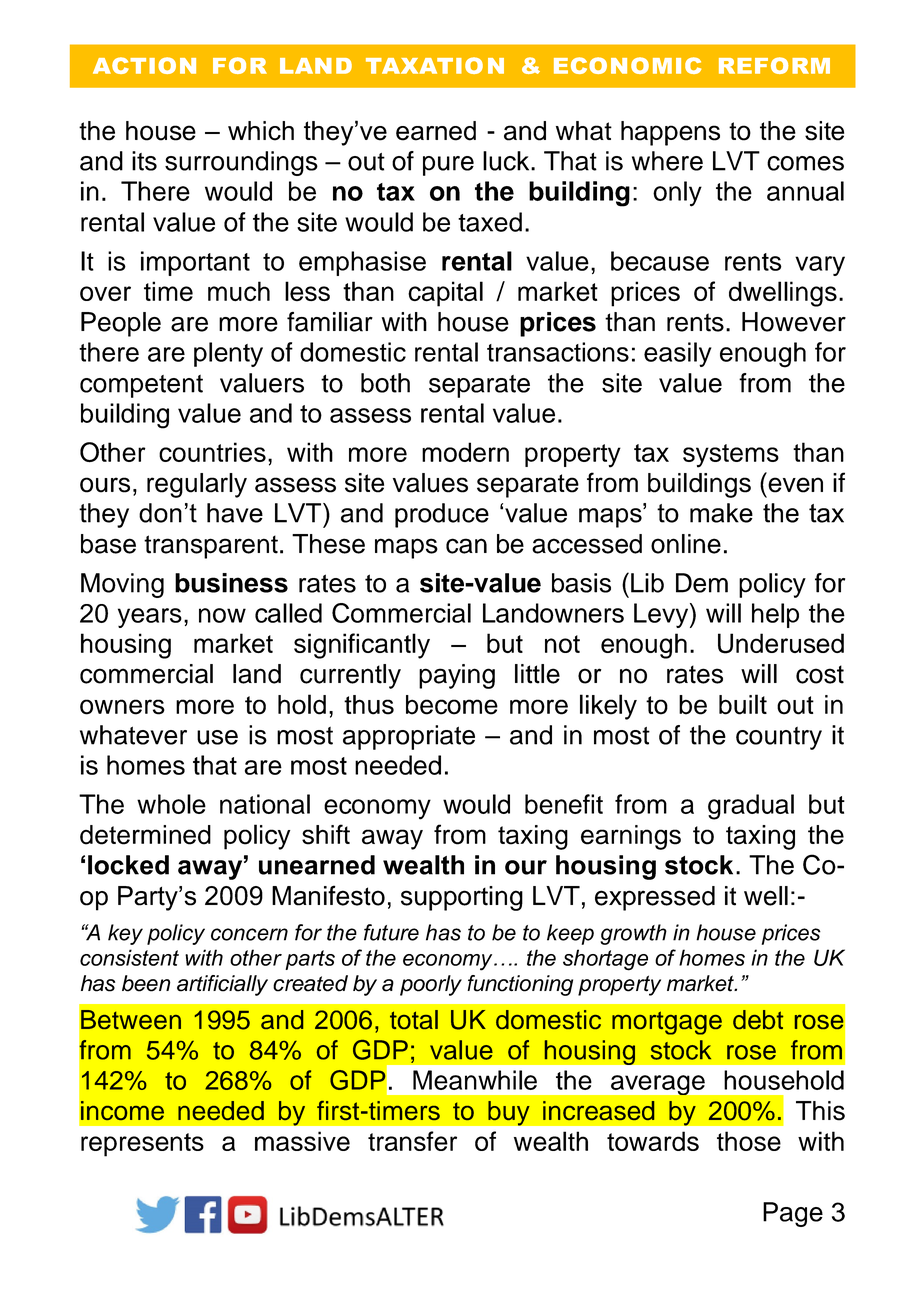 The width and height of the page is (924, 1311). Describe the element at coordinates (731, 456) in the page. I see `systems` at that location.
